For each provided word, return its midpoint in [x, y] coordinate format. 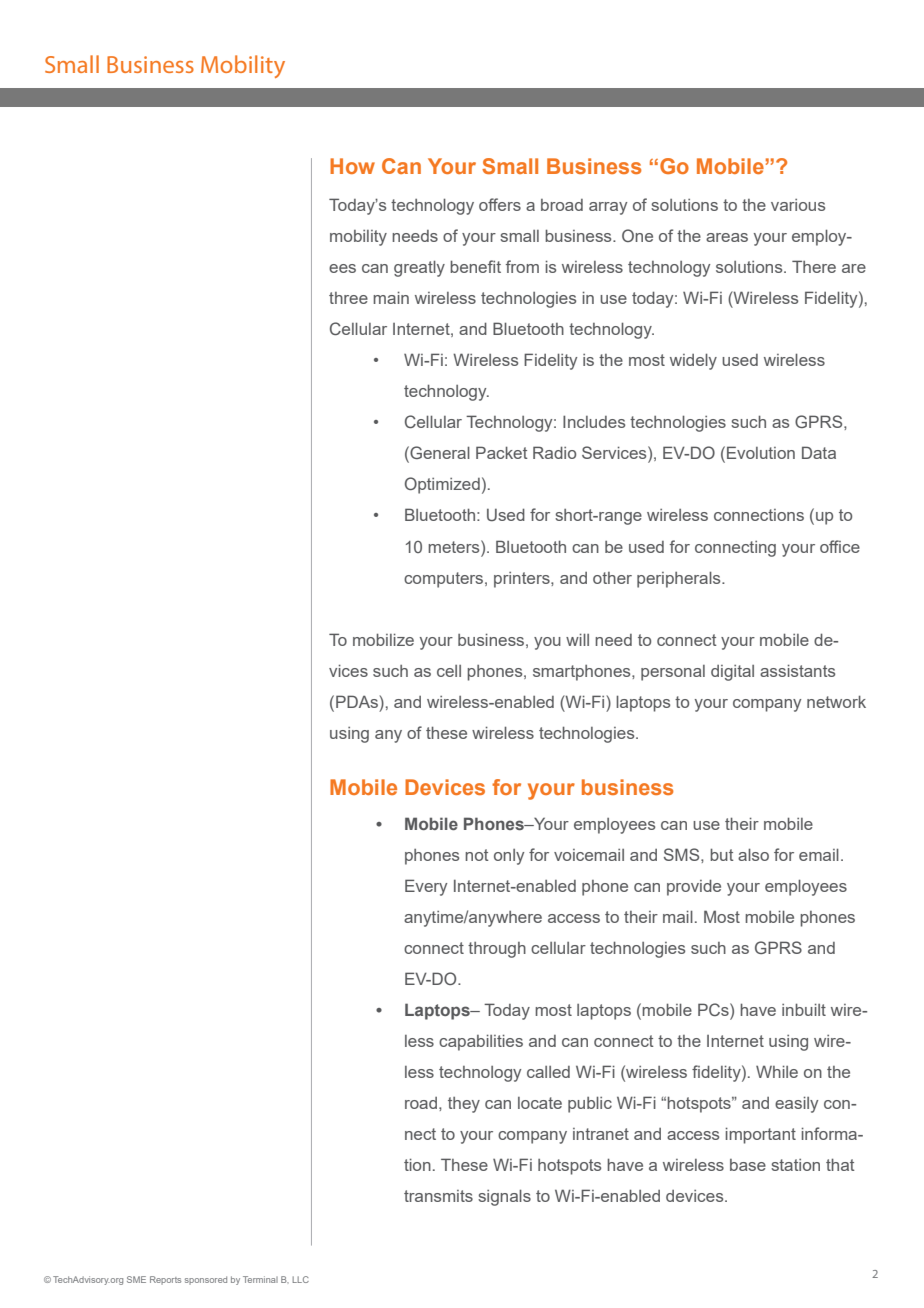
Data [819, 452]
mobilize [383, 639]
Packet [502, 452]
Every [426, 887]
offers [500, 204]
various [798, 205]
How [352, 166]
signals [504, 1197]
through [497, 950]
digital [732, 673]
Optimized [442, 485]
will [577, 639]
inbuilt [804, 1009]
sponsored [206, 1280]
